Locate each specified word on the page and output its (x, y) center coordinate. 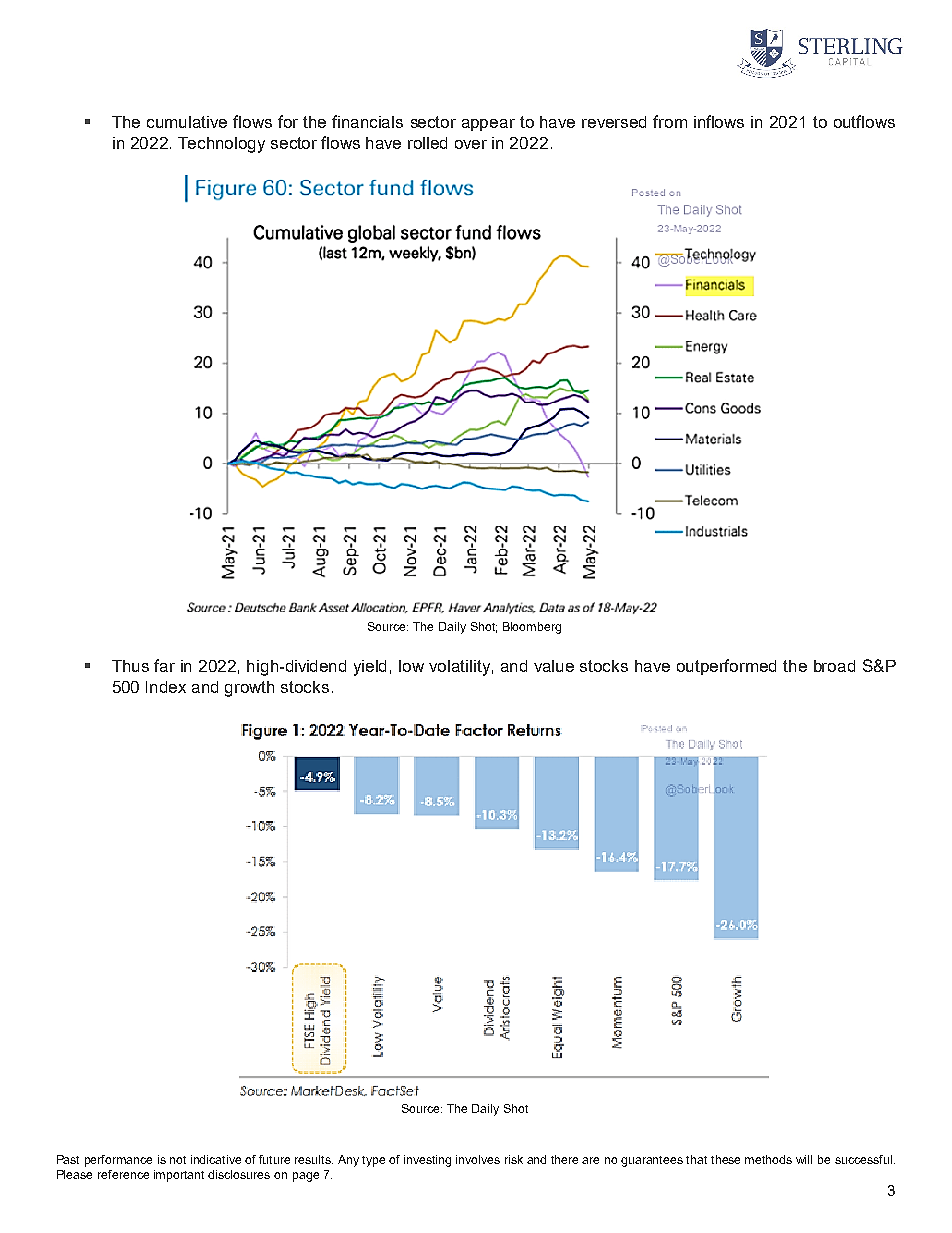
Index (166, 687)
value (554, 666)
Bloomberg (532, 628)
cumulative (187, 122)
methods (768, 1159)
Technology (221, 145)
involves (478, 1159)
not (178, 1160)
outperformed (726, 667)
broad (834, 666)
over (471, 144)
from (670, 121)
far (164, 665)
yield (370, 668)
